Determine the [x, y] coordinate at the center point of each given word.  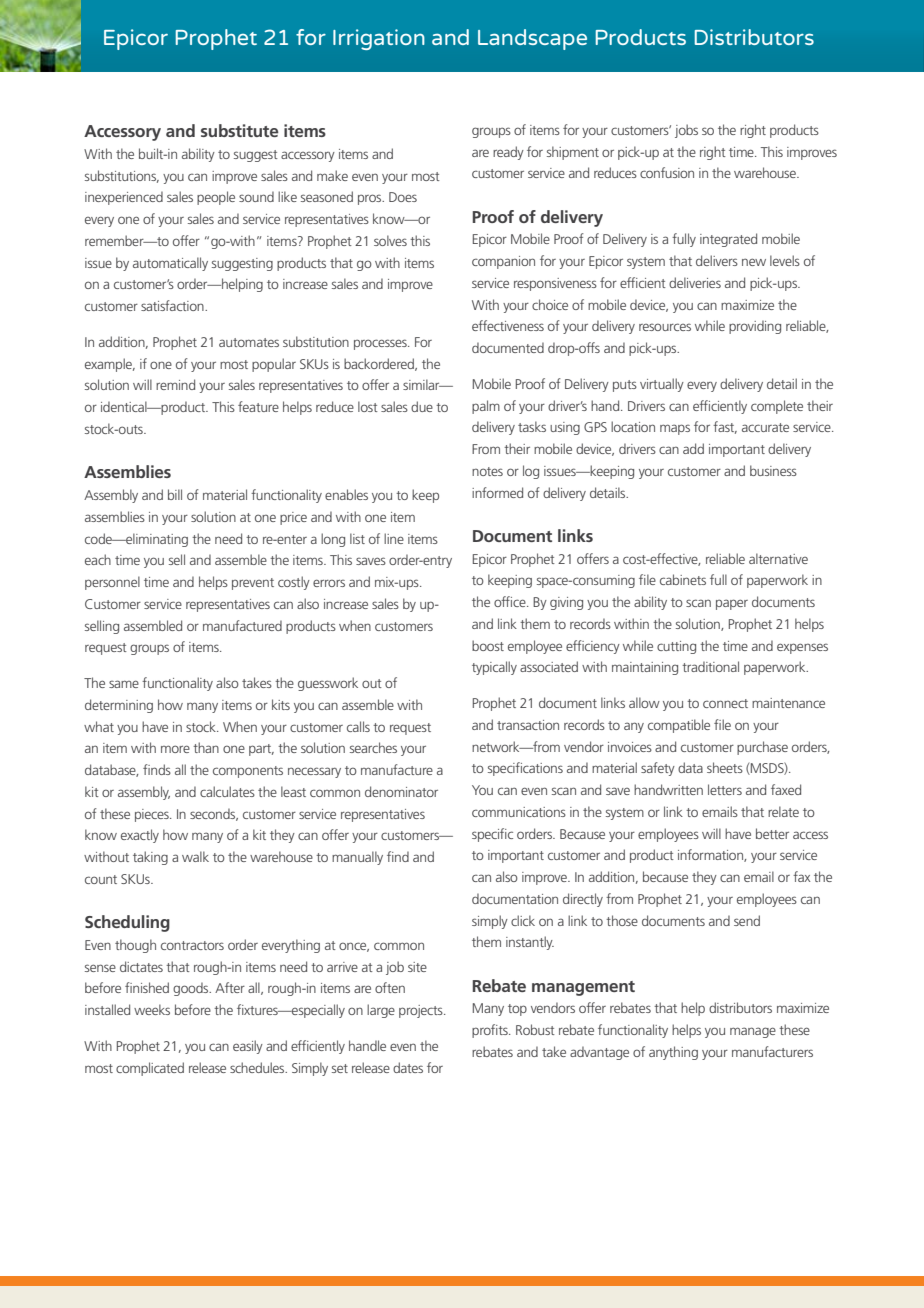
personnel [112, 583]
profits [491, 1031]
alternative [778, 558]
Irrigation [379, 39]
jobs [686, 131]
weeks [152, 1009]
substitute [240, 130]
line [394, 538]
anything [673, 1053]
